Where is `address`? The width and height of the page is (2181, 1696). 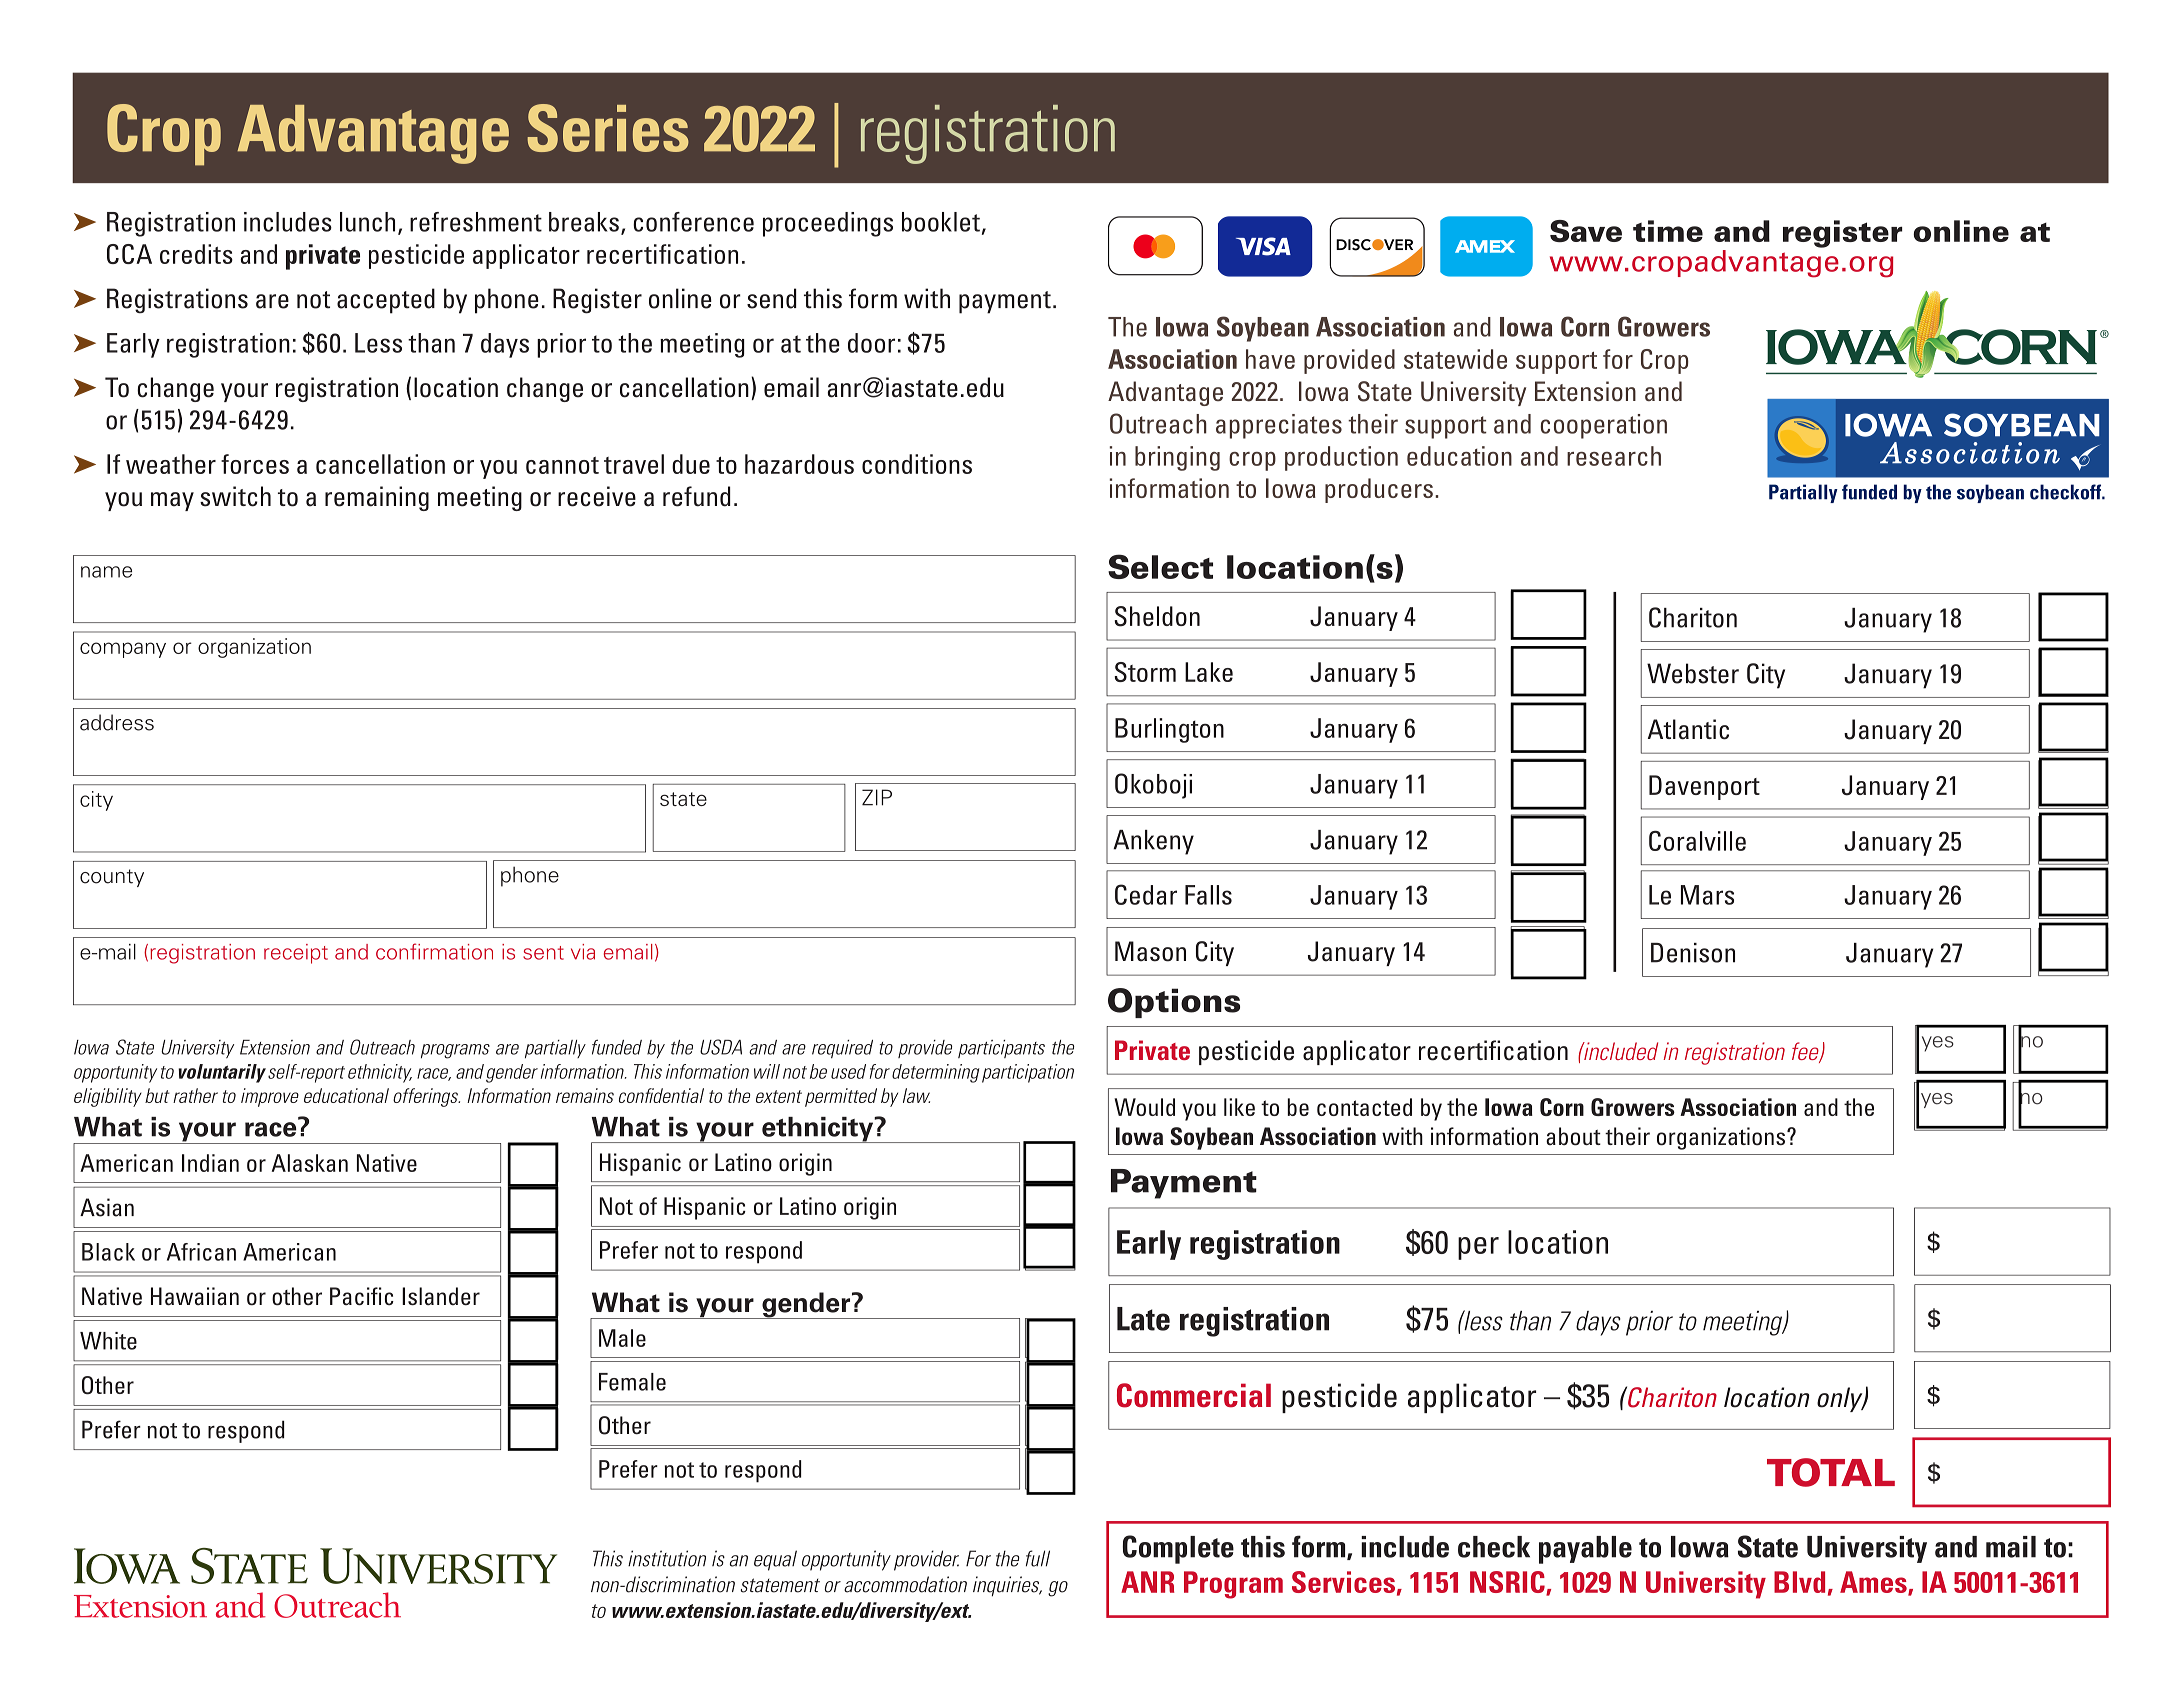 address is located at coordinates (117, 722).
